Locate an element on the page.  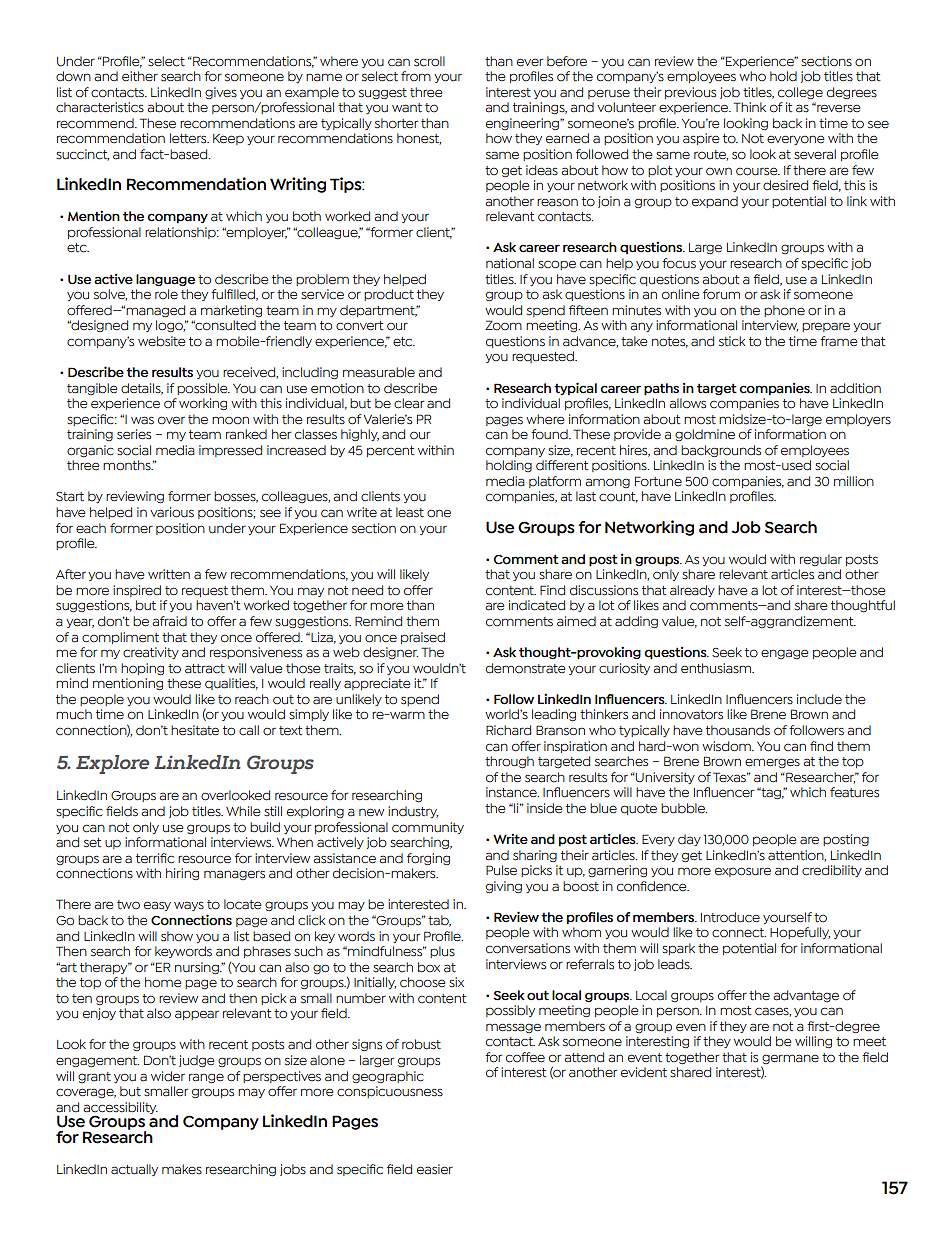
either is located at coordinates (140, 76).
